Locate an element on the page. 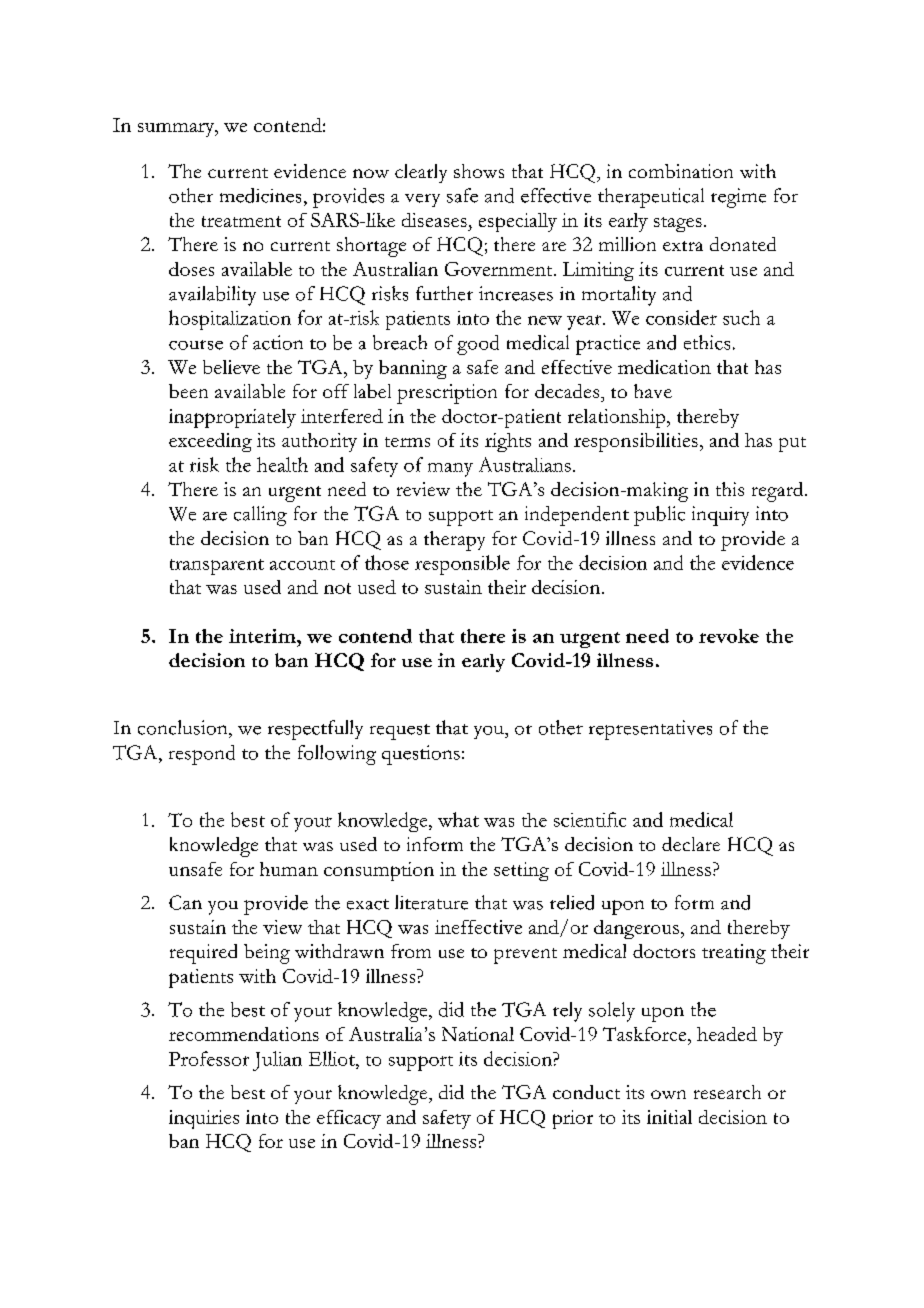 The height and width of the page is (1308, 924). medicines is located at coordinates (260, 195).
